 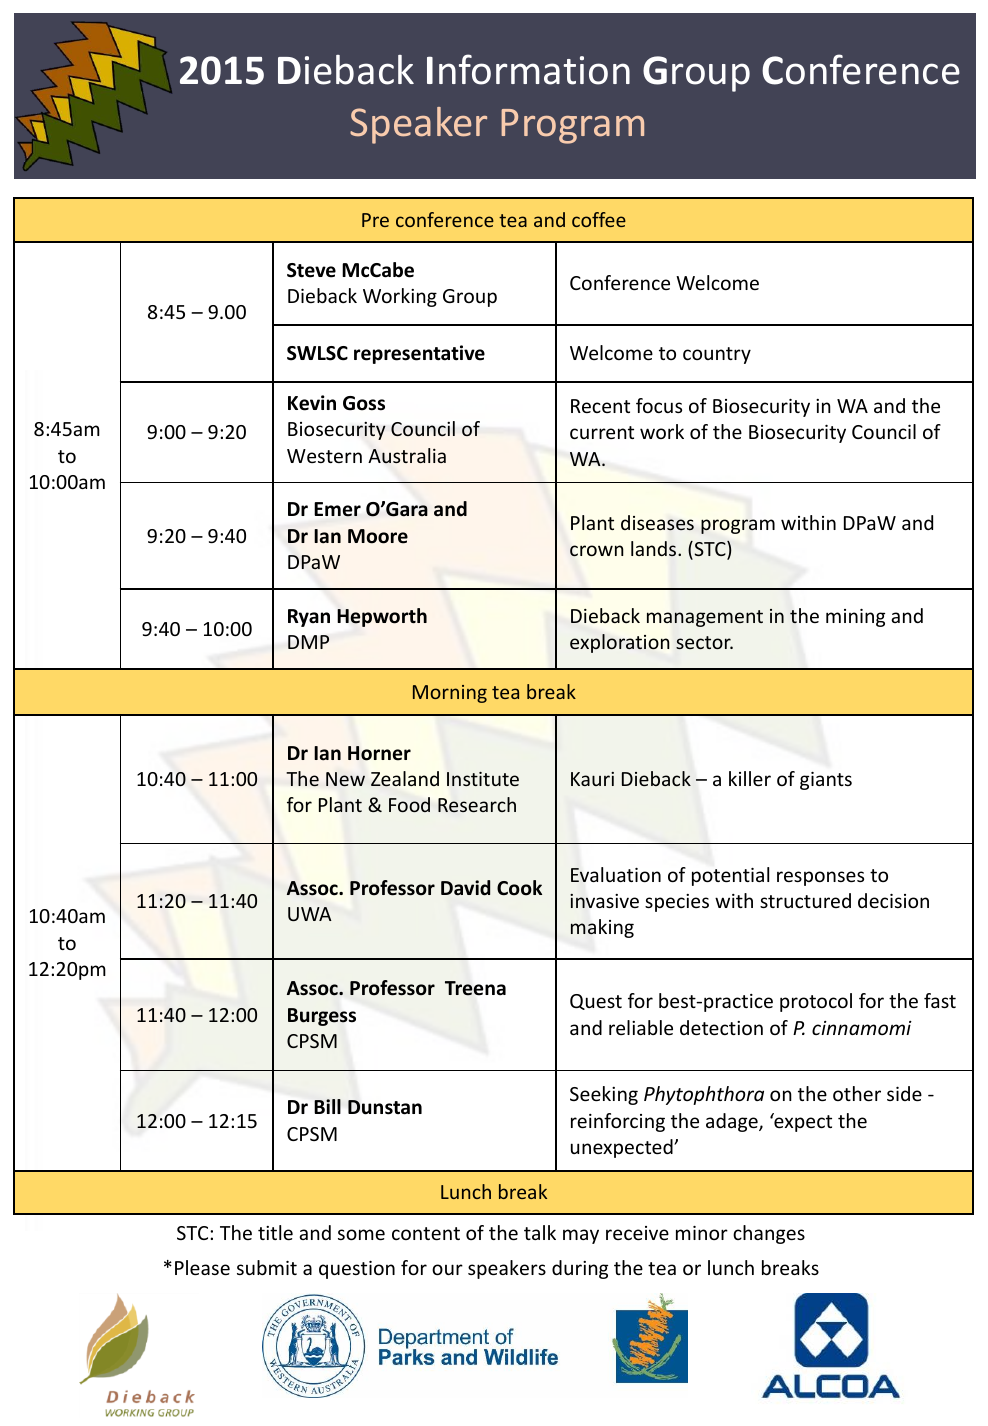 What do you see at coordinates (310, 914) in the screenshot?
I see `UWA` at bounding box center [310, 914].
